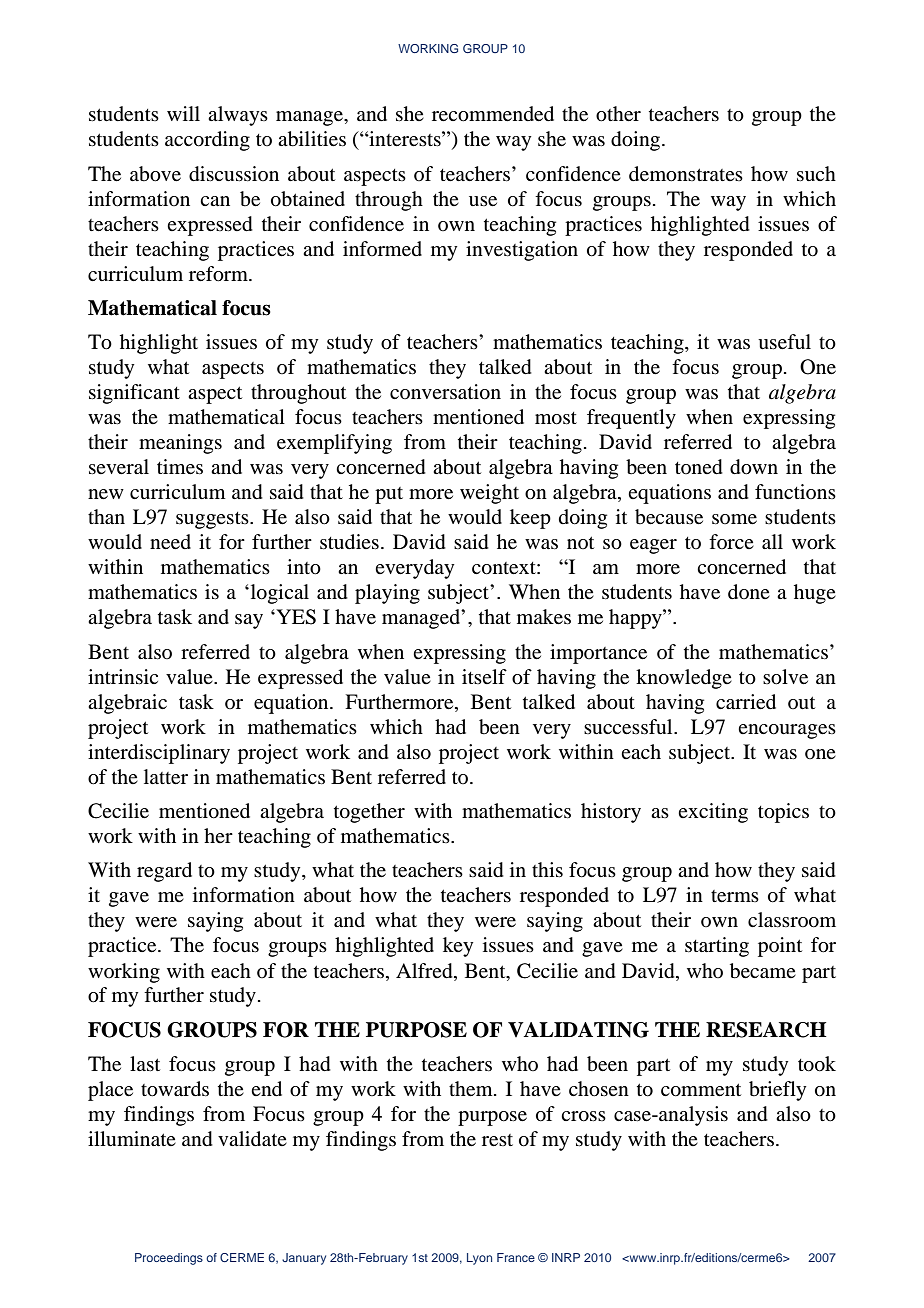 The image size is (924, 1308). Describe the element at coordinates (484, 676) in the image. I see `itself` at that location.
